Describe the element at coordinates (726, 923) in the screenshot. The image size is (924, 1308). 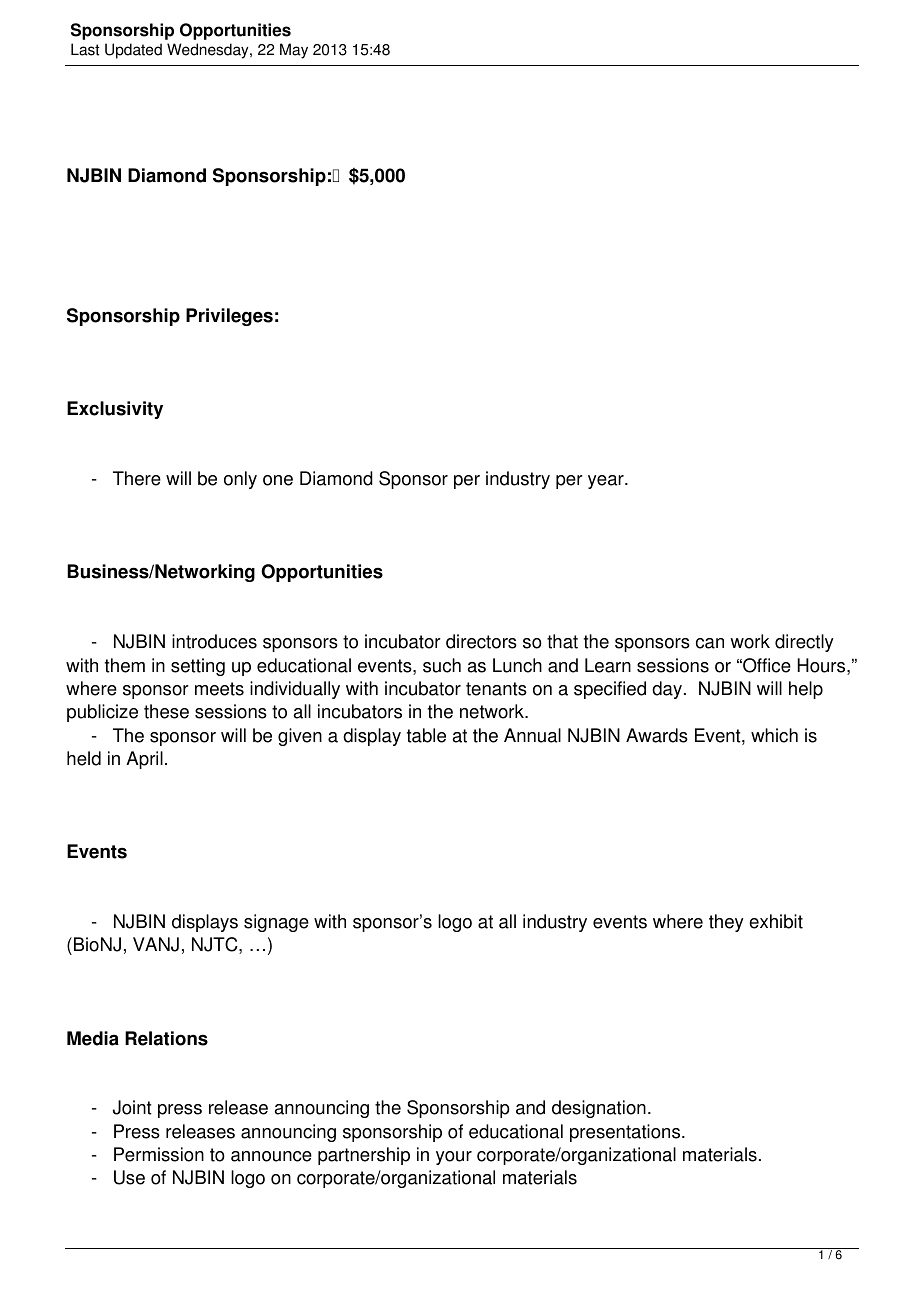
I see `they` at that location.
